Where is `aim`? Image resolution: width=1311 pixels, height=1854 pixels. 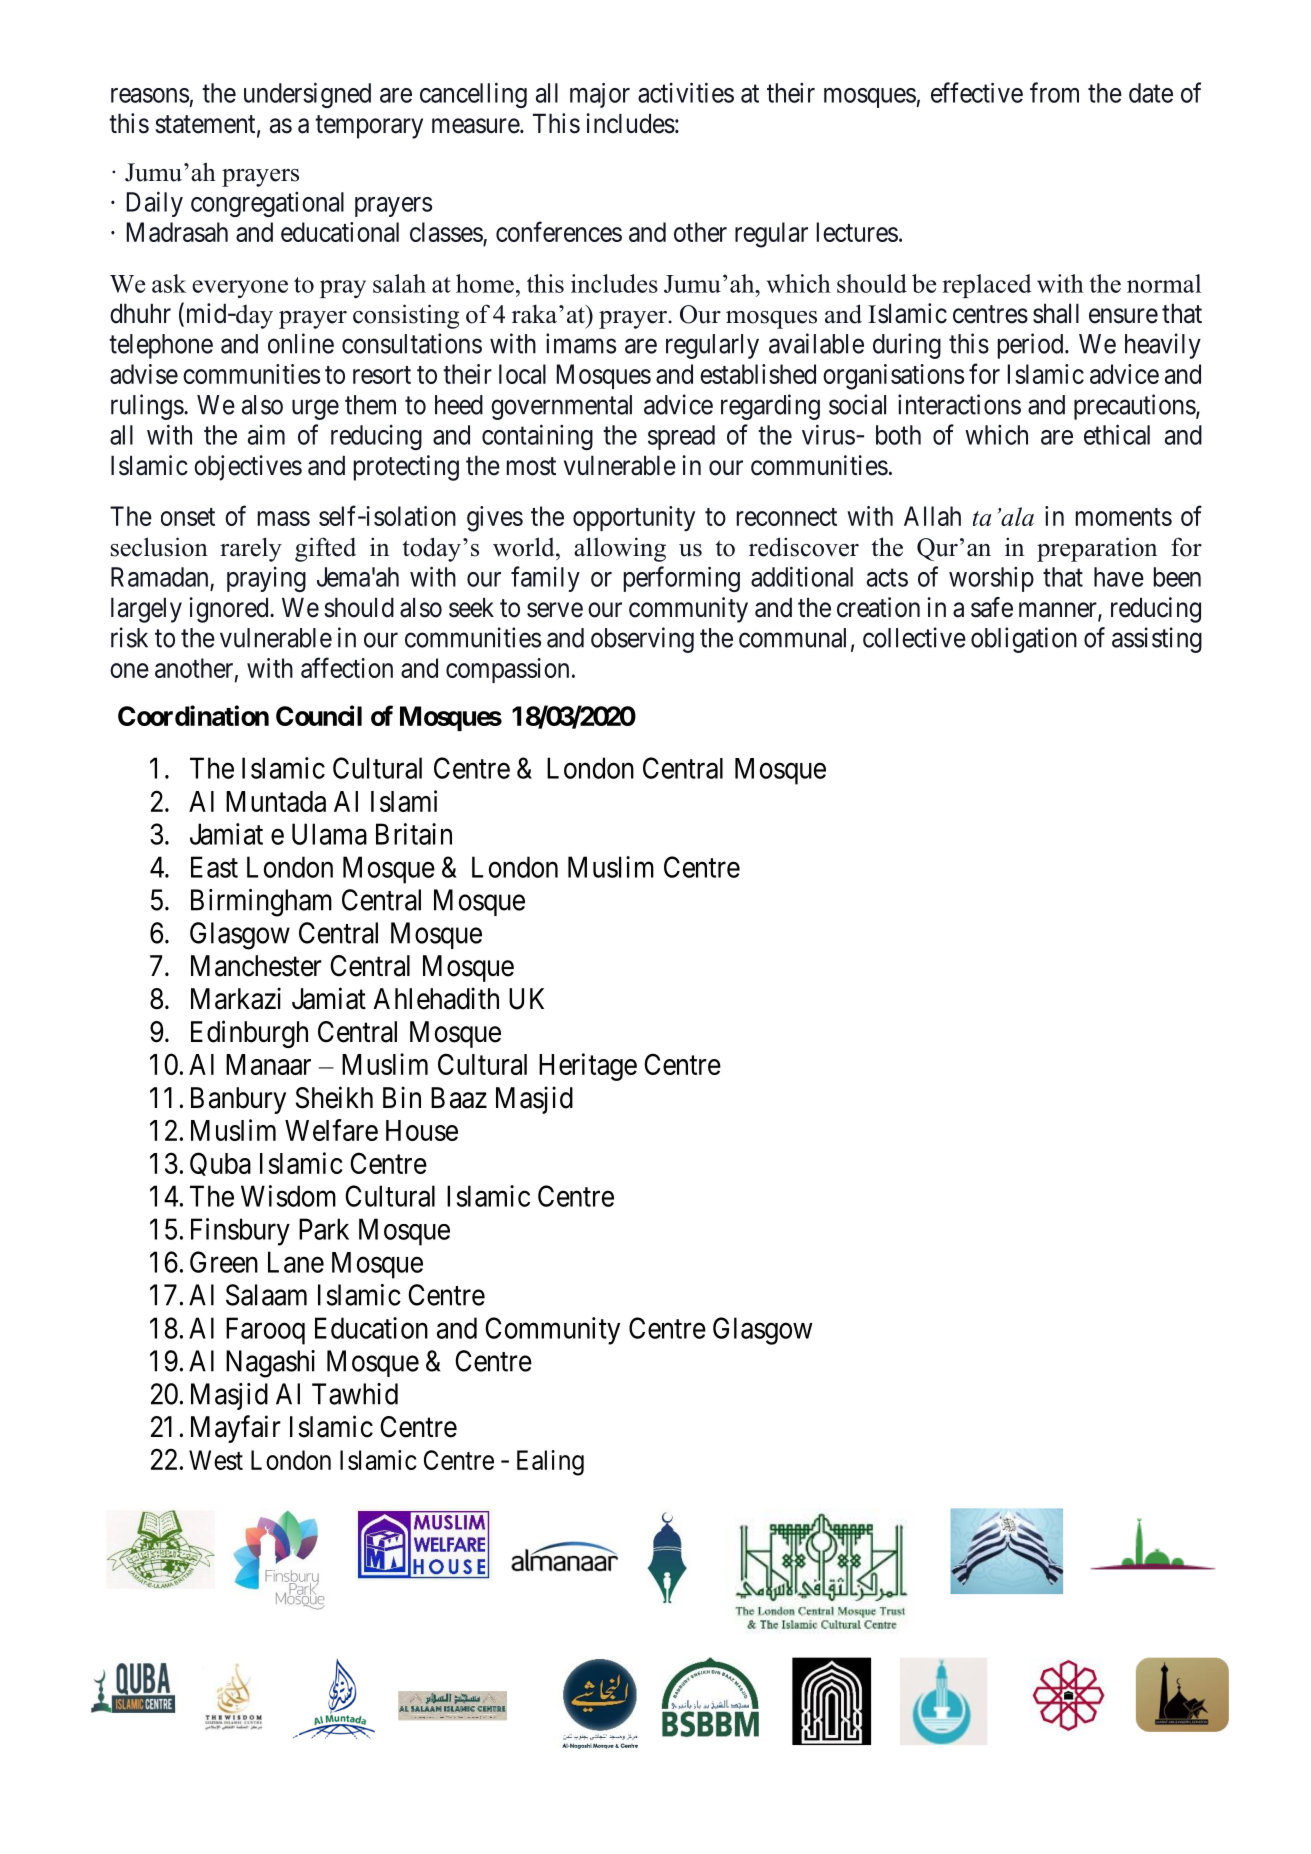
aim is located at coordinates (266, 435).
